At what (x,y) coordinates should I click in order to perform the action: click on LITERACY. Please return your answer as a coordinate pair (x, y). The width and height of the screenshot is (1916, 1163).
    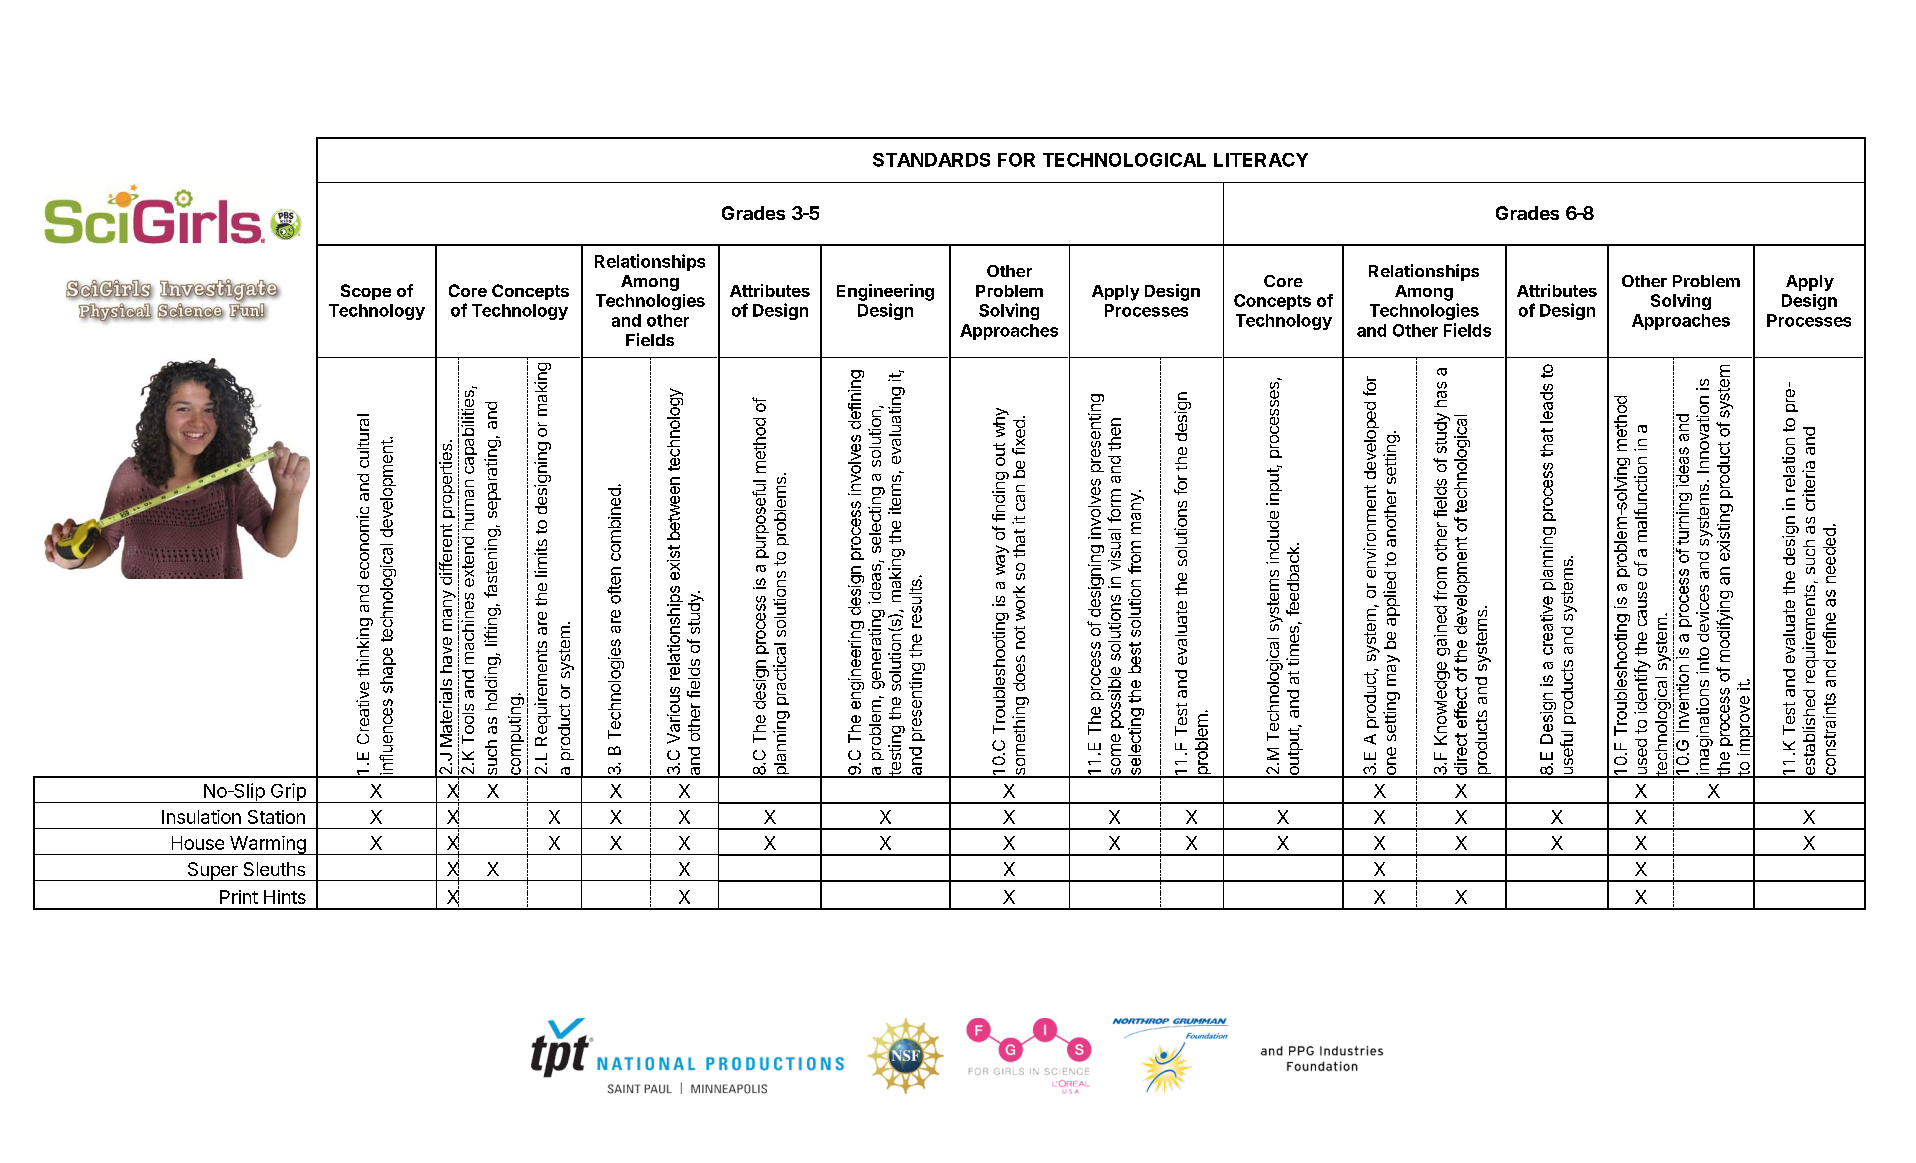
    Looking at the image, I should click on (1261, 160).
